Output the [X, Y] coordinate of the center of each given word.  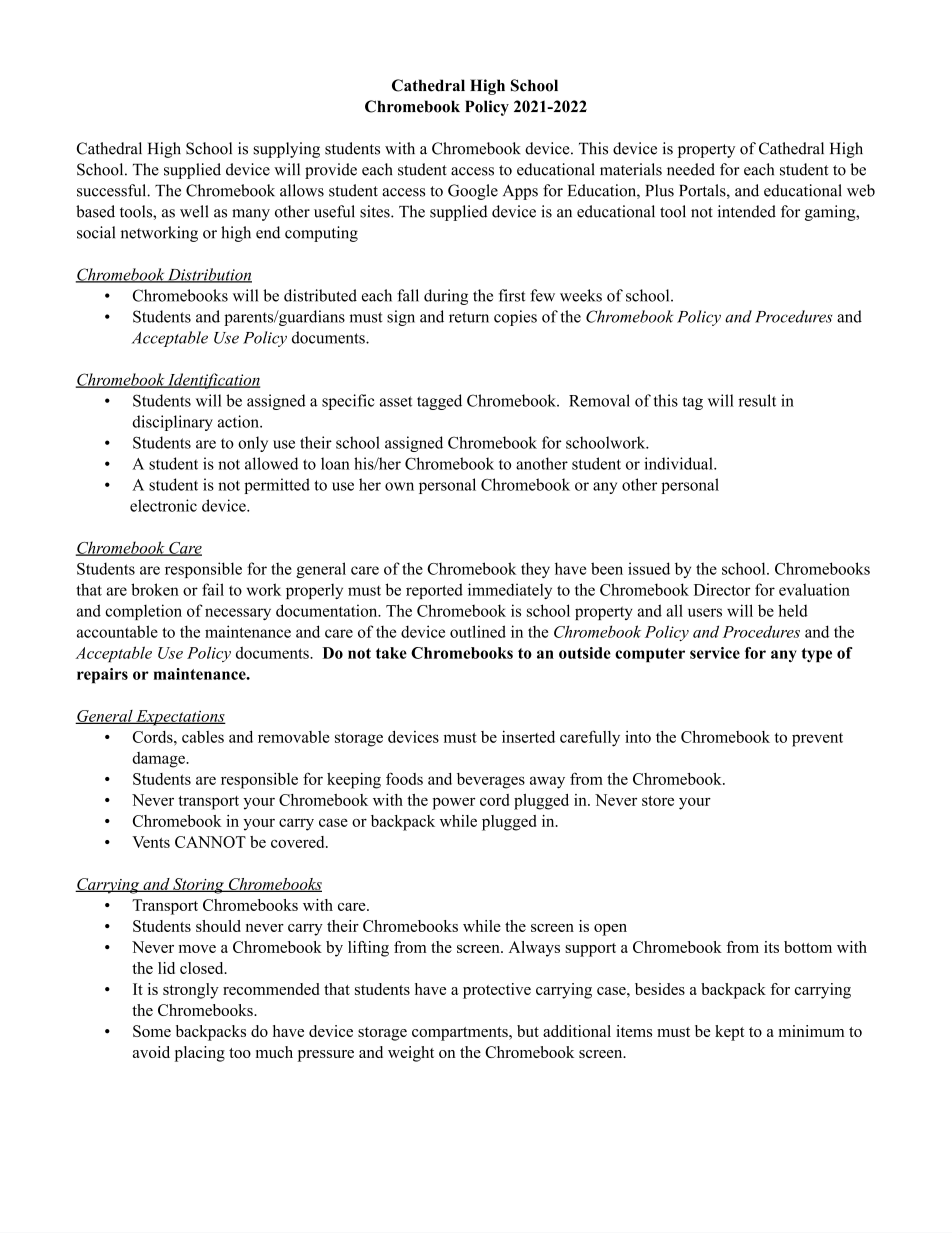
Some [152, 1031]
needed [691, 169]
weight [411, 1054]
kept [730, 1033]
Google [473, 192]
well [194, 211]
